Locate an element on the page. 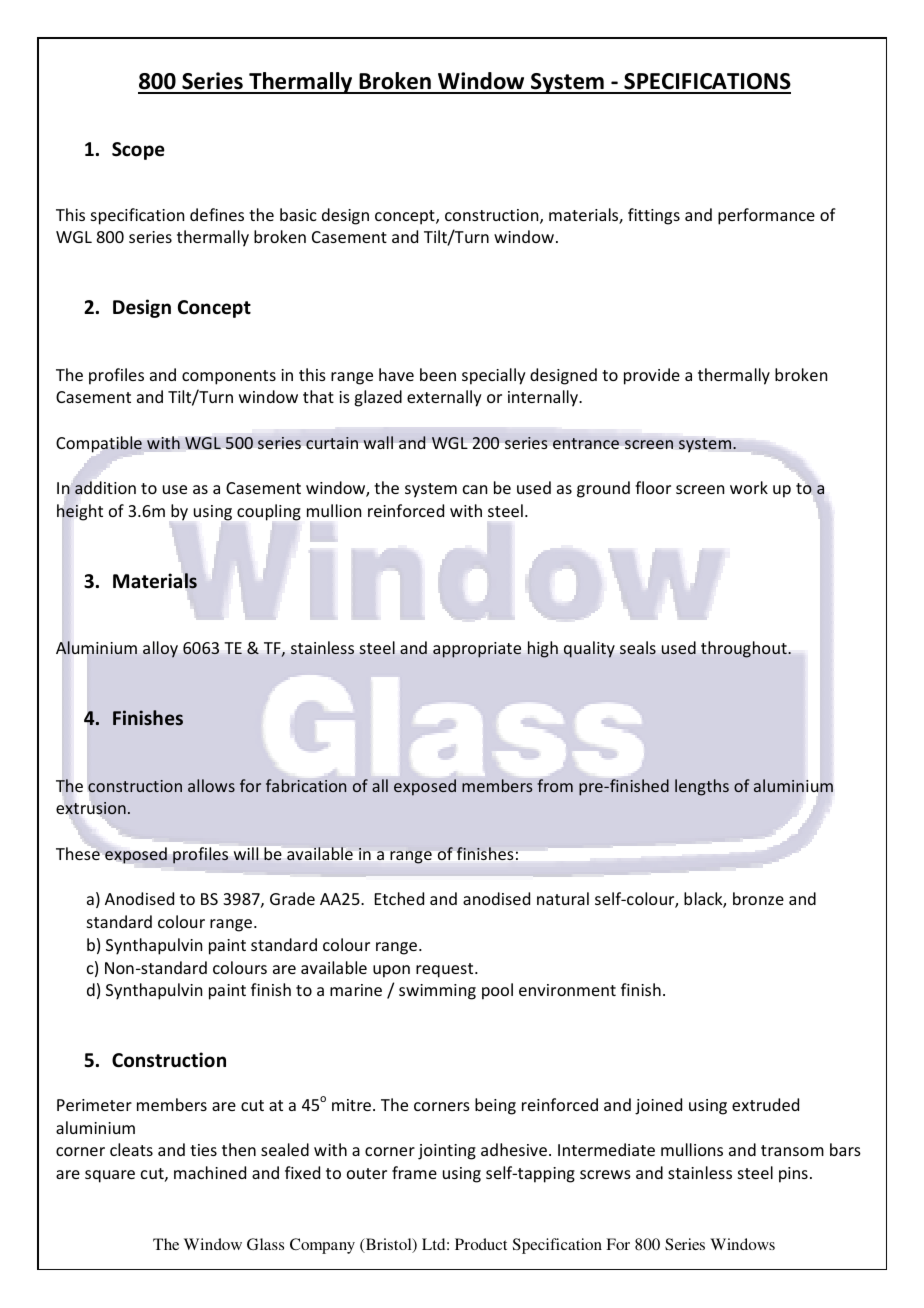 This document has height=1308, width=924. pins is located at coordinates (793, 1175).
